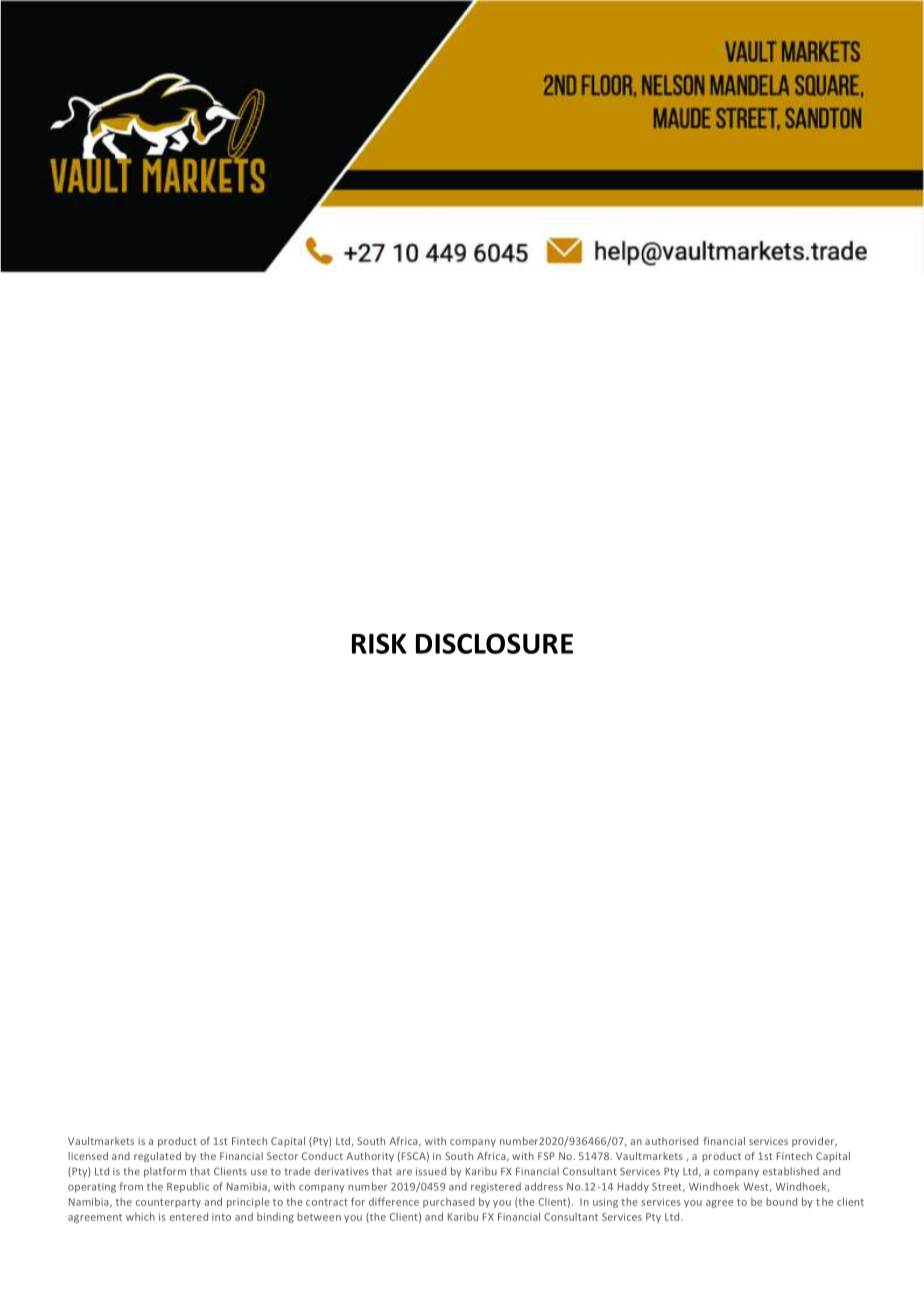  What do you see at coordinates (449, 1203) in the page?
I see `purchased` at bounding box center [449, 1203].
